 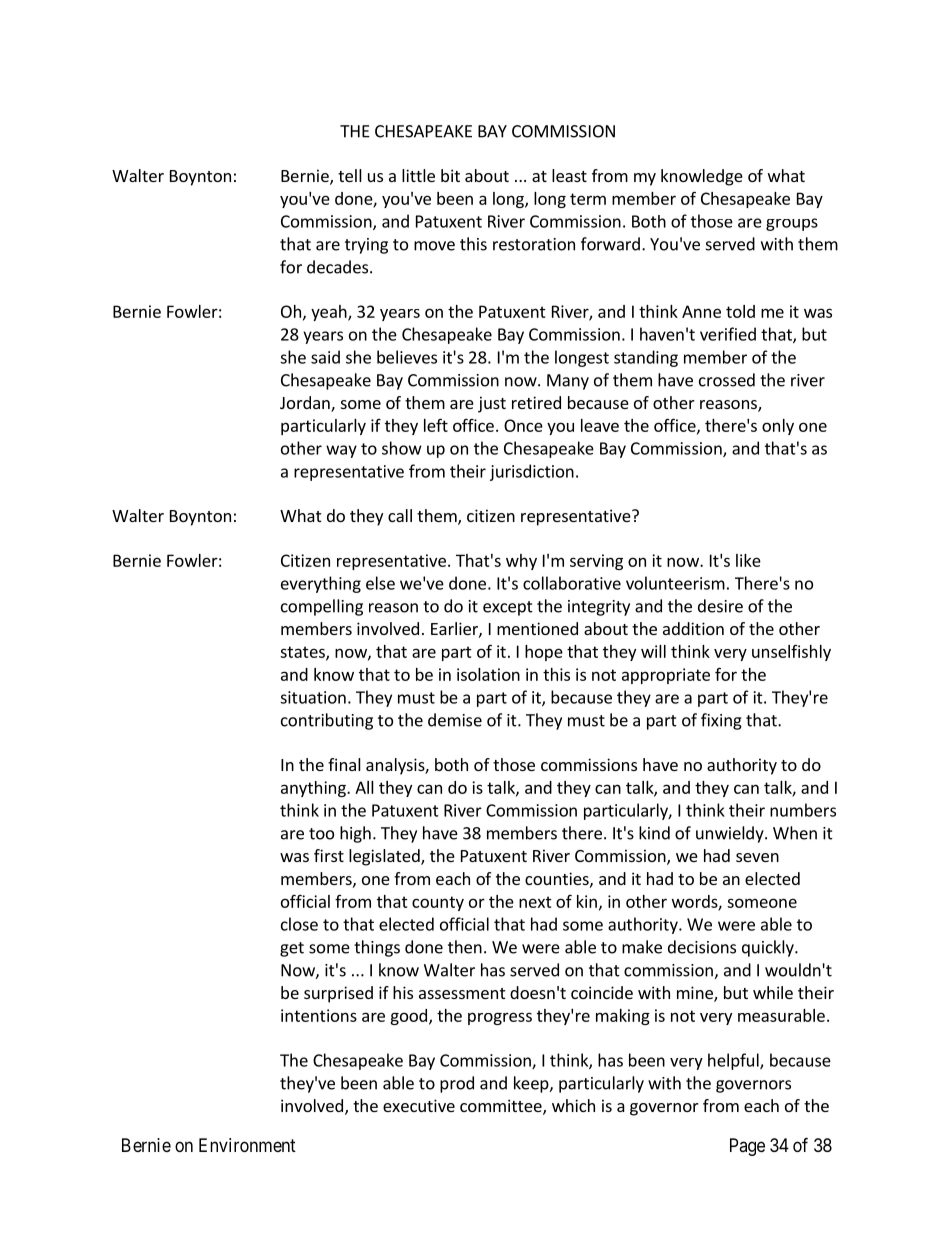 What do you see at coordinates (502, 1107) in the screenshot?
I see `committee` at bounding box center [502, 1107].
